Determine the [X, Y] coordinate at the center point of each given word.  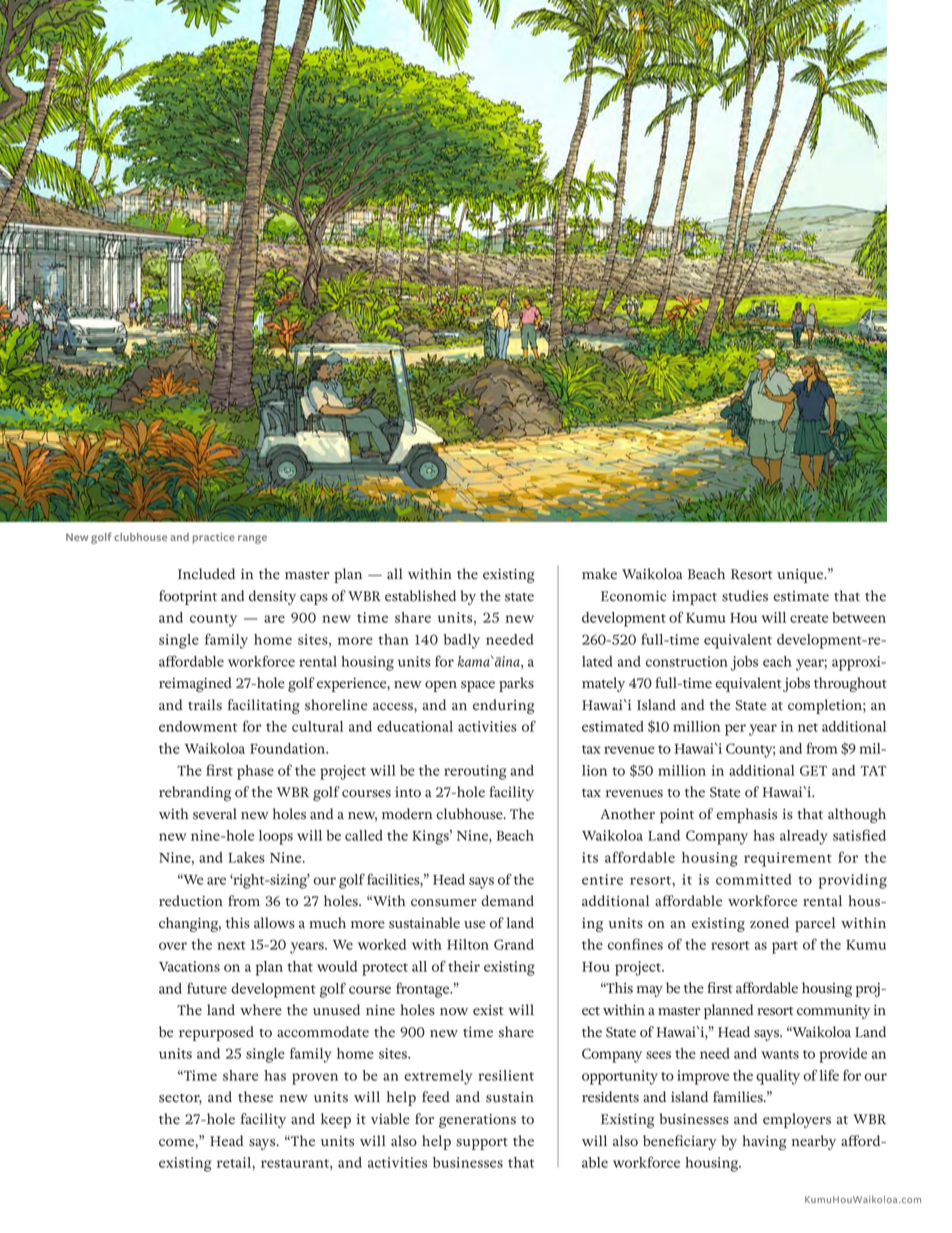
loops [276, 837]
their [464, 966]
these [255, 1097]
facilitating [264, 706]
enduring [504, 706]
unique [801, 576]
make [599, 574]
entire [602, 879]
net [808, 727]
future [207, 988]
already [804, 837]
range [252, 539]
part [785, 947]
